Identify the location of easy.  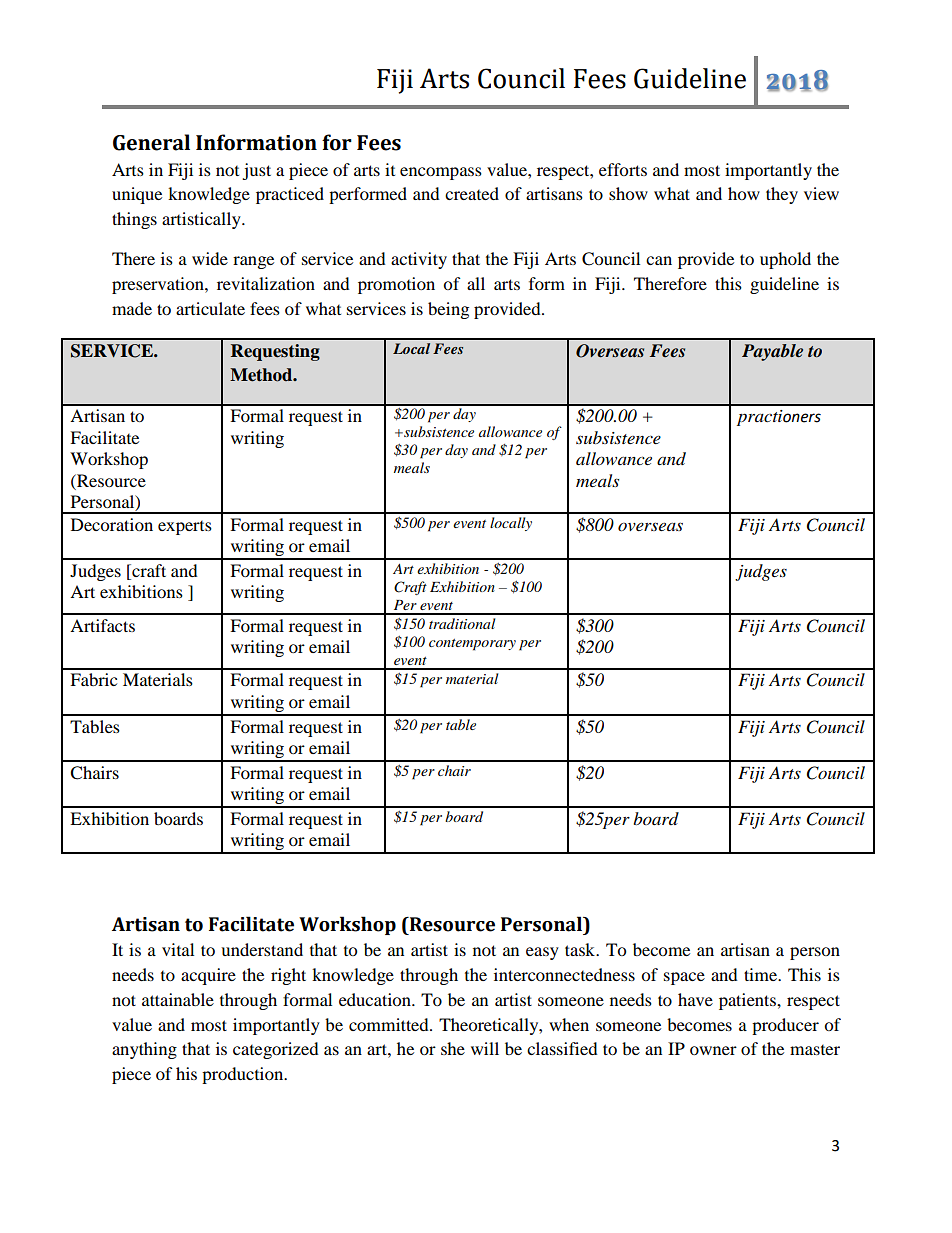
(542, 953).
